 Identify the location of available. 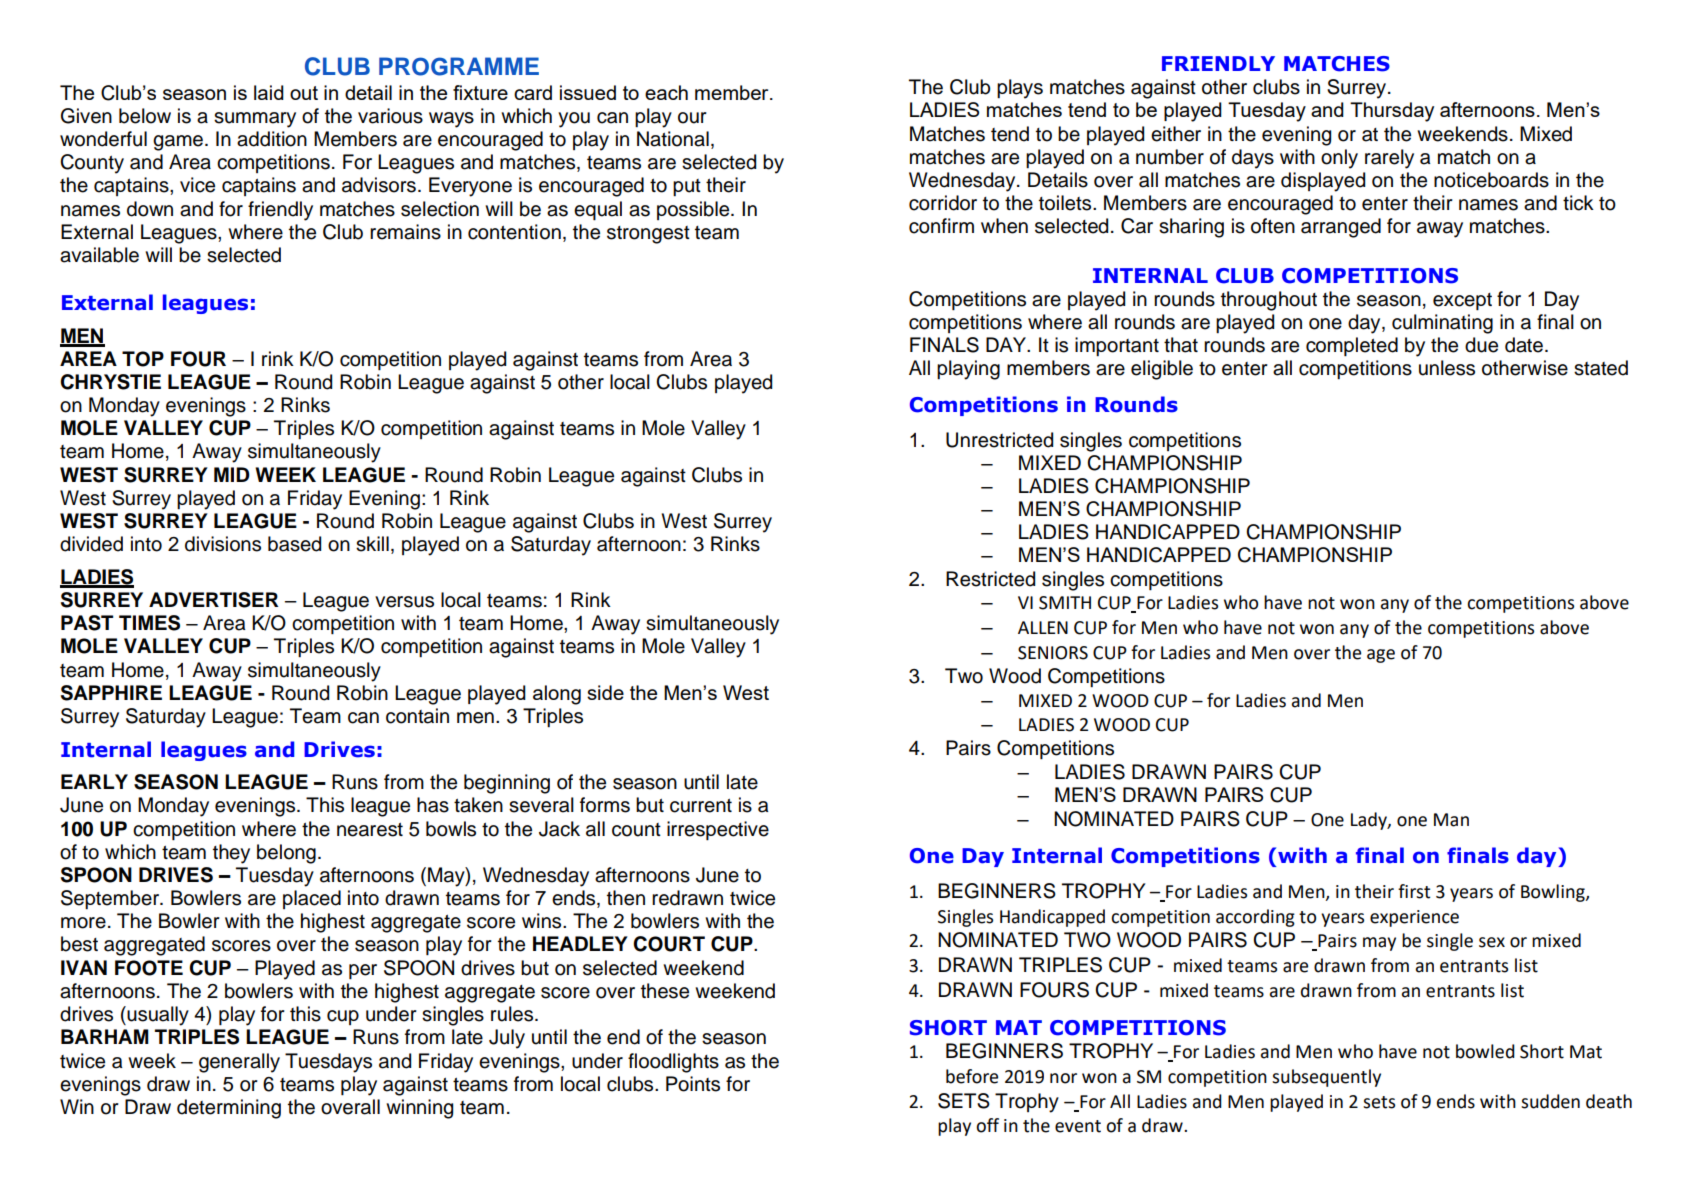
(99, 255).
